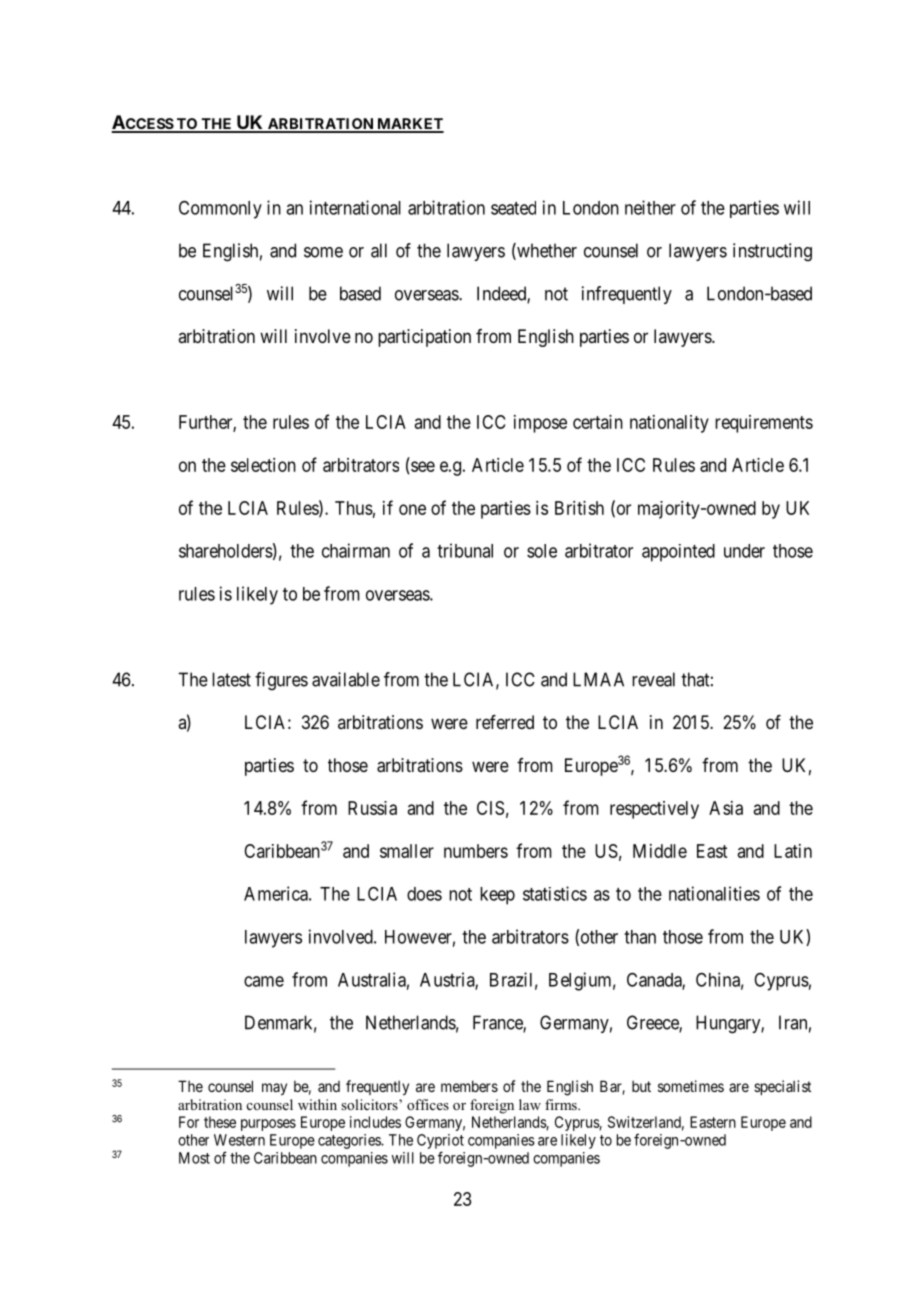  Describe the element at coordinates (422, 467) in the page. I see `see` at that location.
